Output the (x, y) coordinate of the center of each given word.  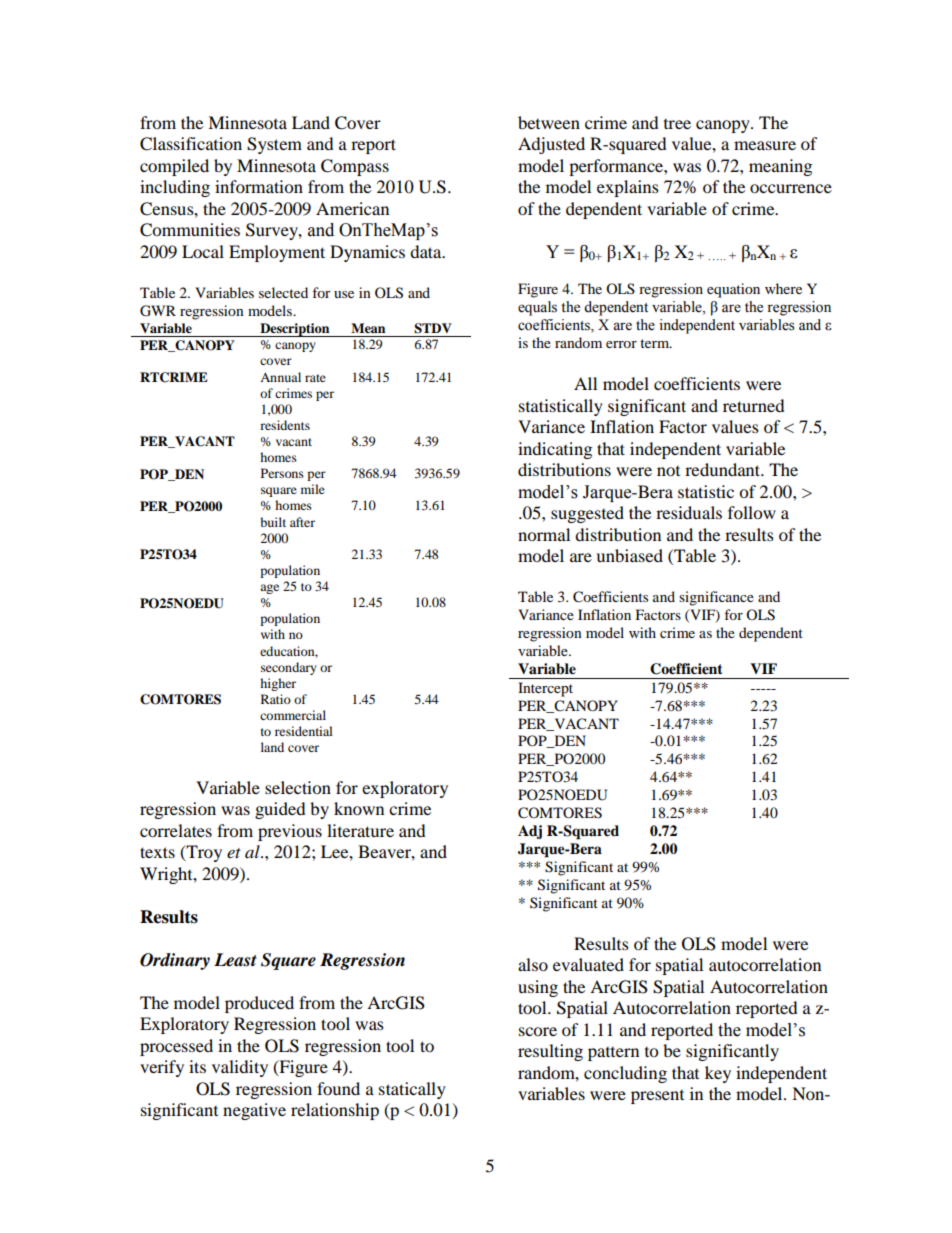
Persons (282, 473)
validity (240, 1068)
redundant (724, 469)
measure (765, 145)
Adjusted (551, 145)
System (274, 145)
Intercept (545, 689)
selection (298, 787)
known (359, 808)
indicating (555, 450)
